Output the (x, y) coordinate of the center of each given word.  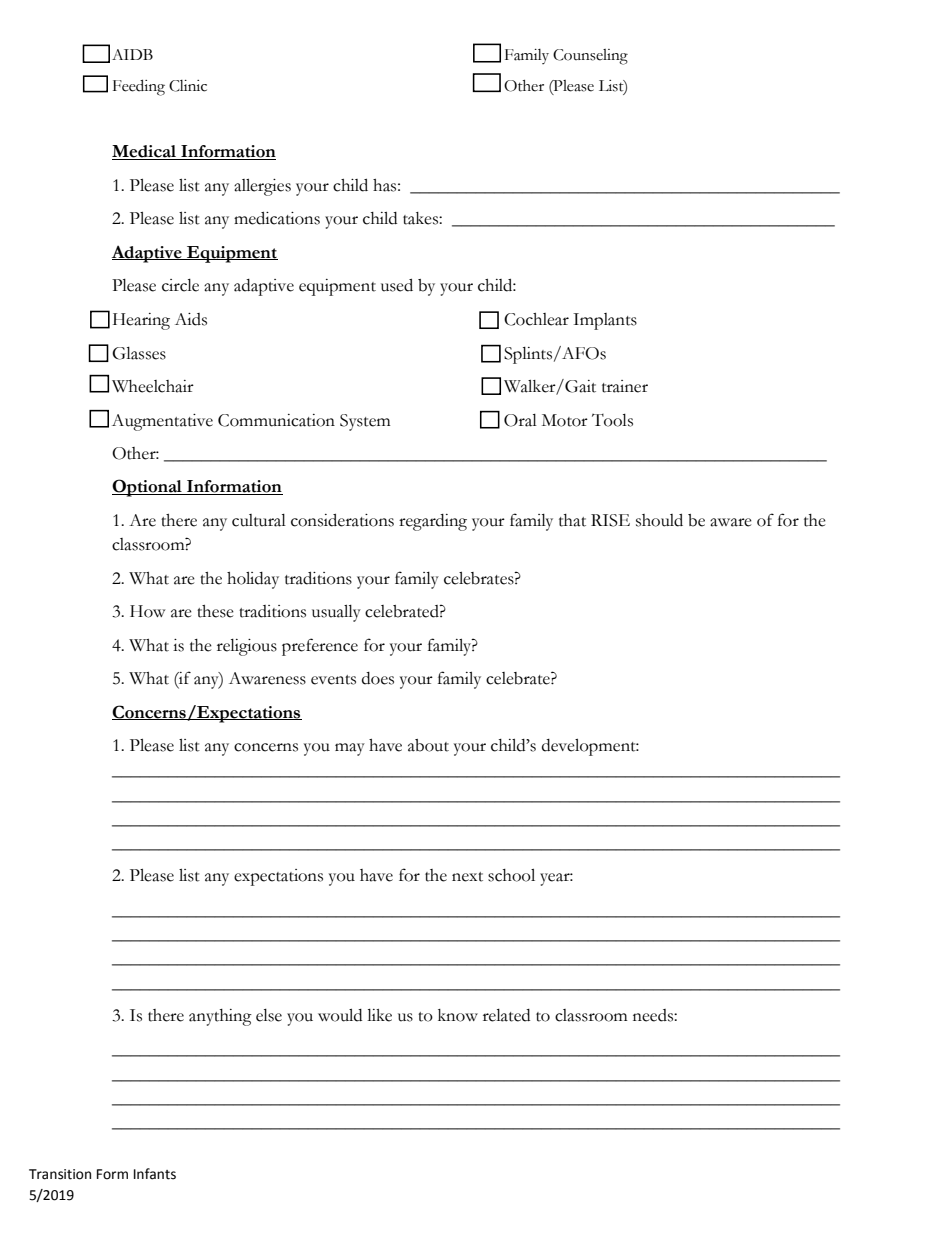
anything (220, 1017)
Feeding (139, 87)
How (147, 611)
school (511, 875)
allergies (262, 187)
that (572, 520)
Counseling (590, 57)
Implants (605, 321)
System (365, 422)
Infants (155, 1174)
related (506, 1015)
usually (336, 613)
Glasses (139, 353)
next (467, 877)
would (340, 1015)
